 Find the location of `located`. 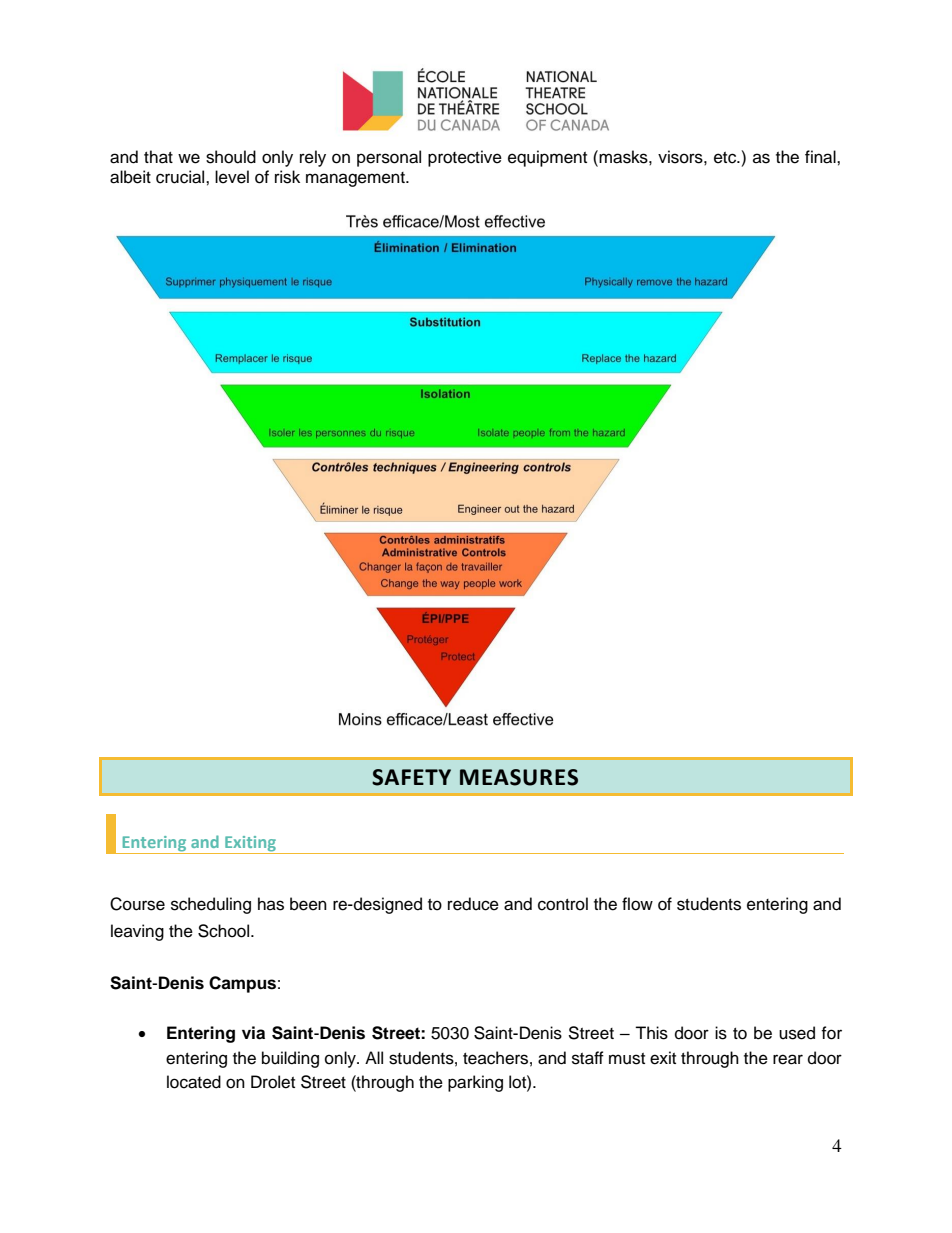

located is located at coordinates (194, 1082).
